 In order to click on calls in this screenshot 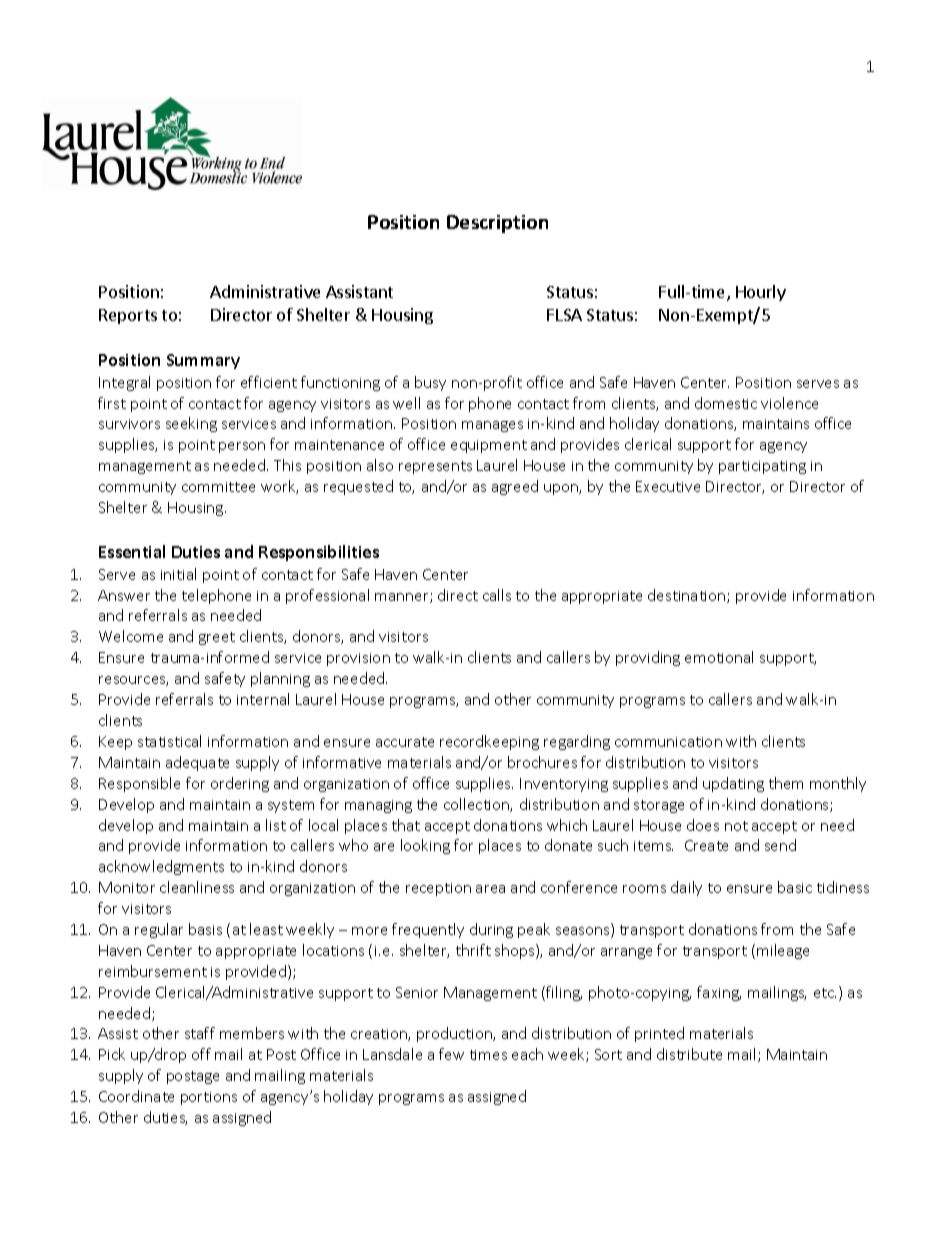, I will do `click(497, 595)`.
